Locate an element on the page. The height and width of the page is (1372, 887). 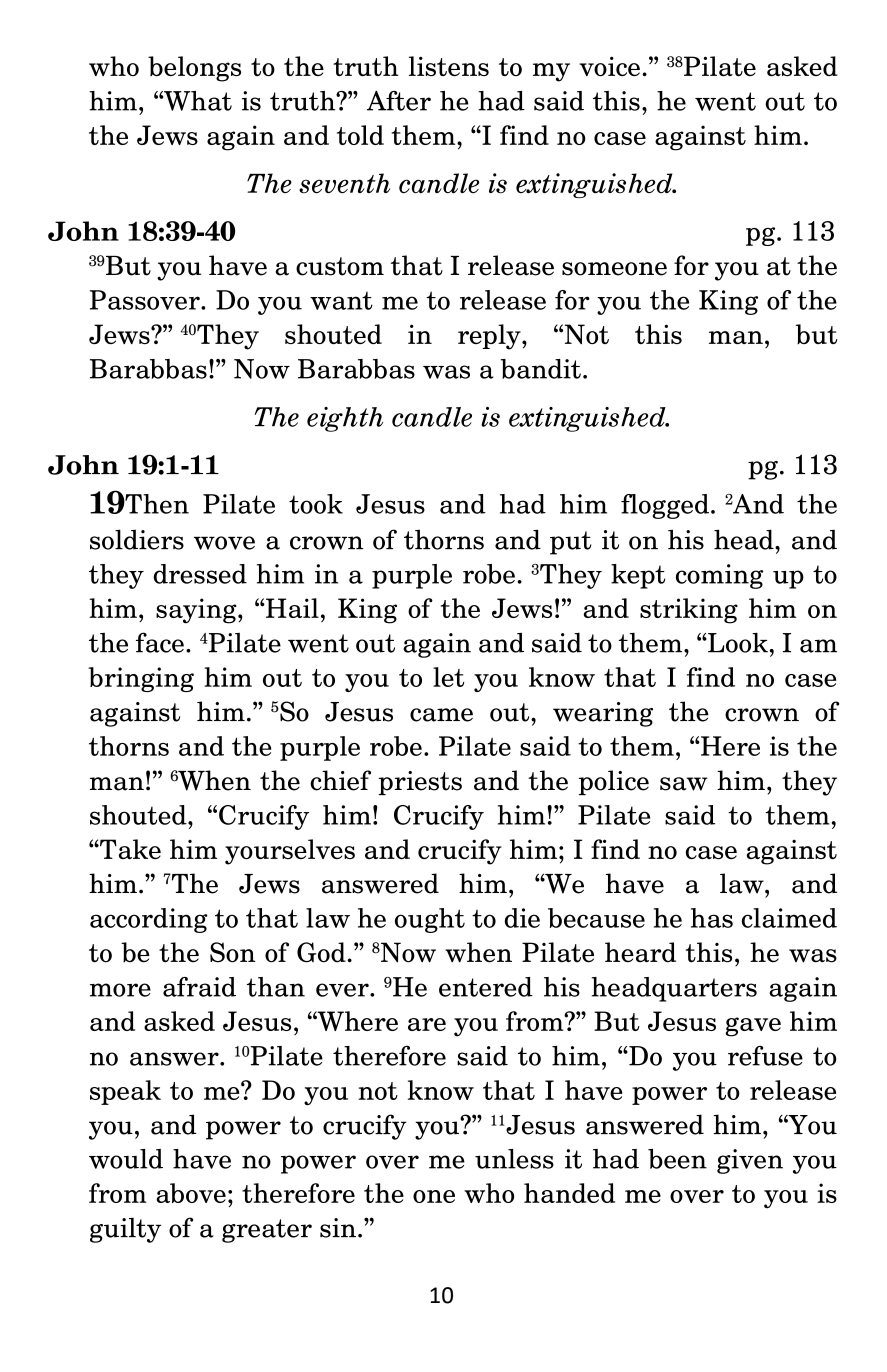
belongs is located at coordinates (194, 69).
